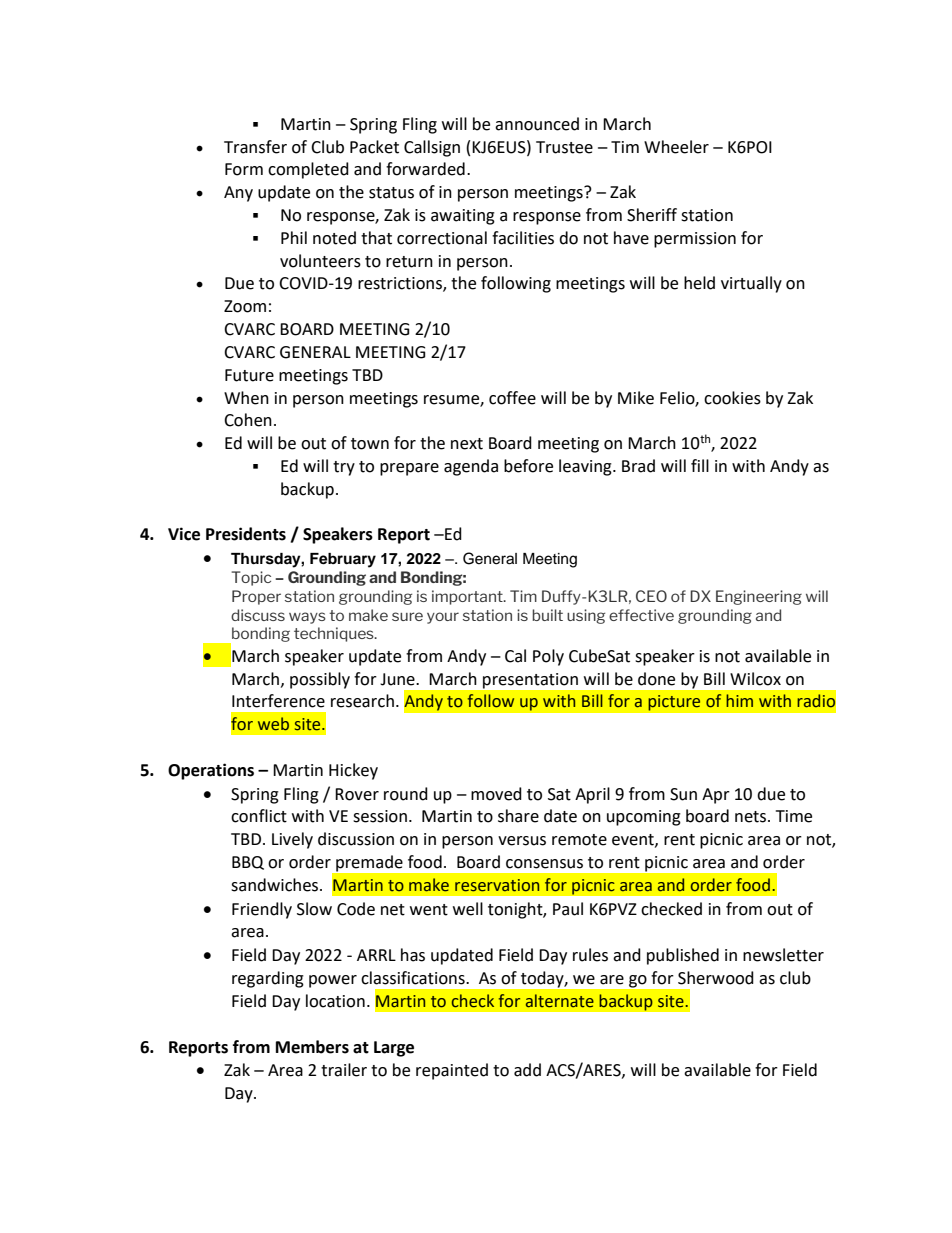 This page has height=1233, width=952. What do you see at coordinates (259, 816) in the page?
I see `conflict` at bounding box center [259, 816].
